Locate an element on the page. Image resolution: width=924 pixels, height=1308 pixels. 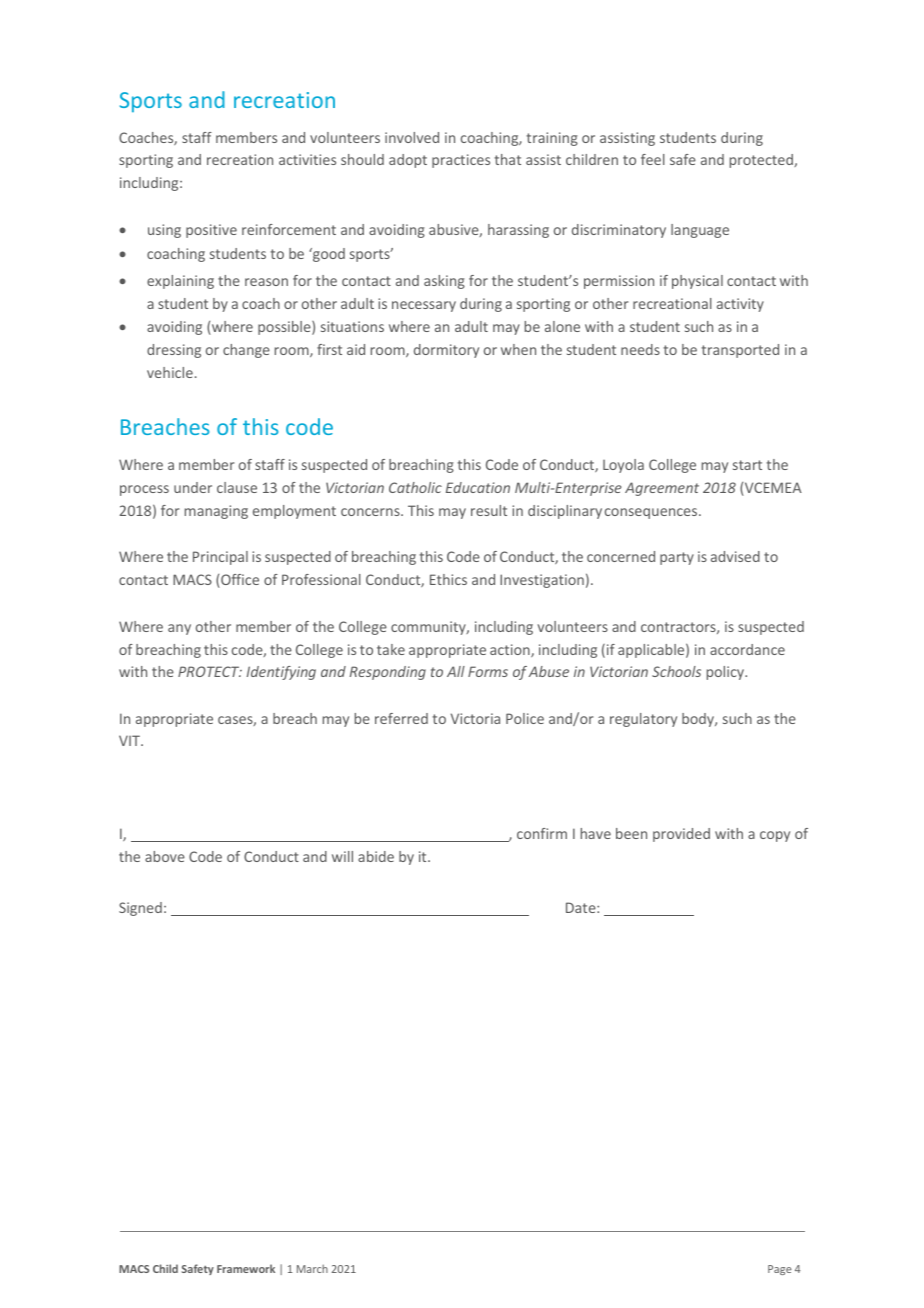
feel is located at coordinates (653, 159).
